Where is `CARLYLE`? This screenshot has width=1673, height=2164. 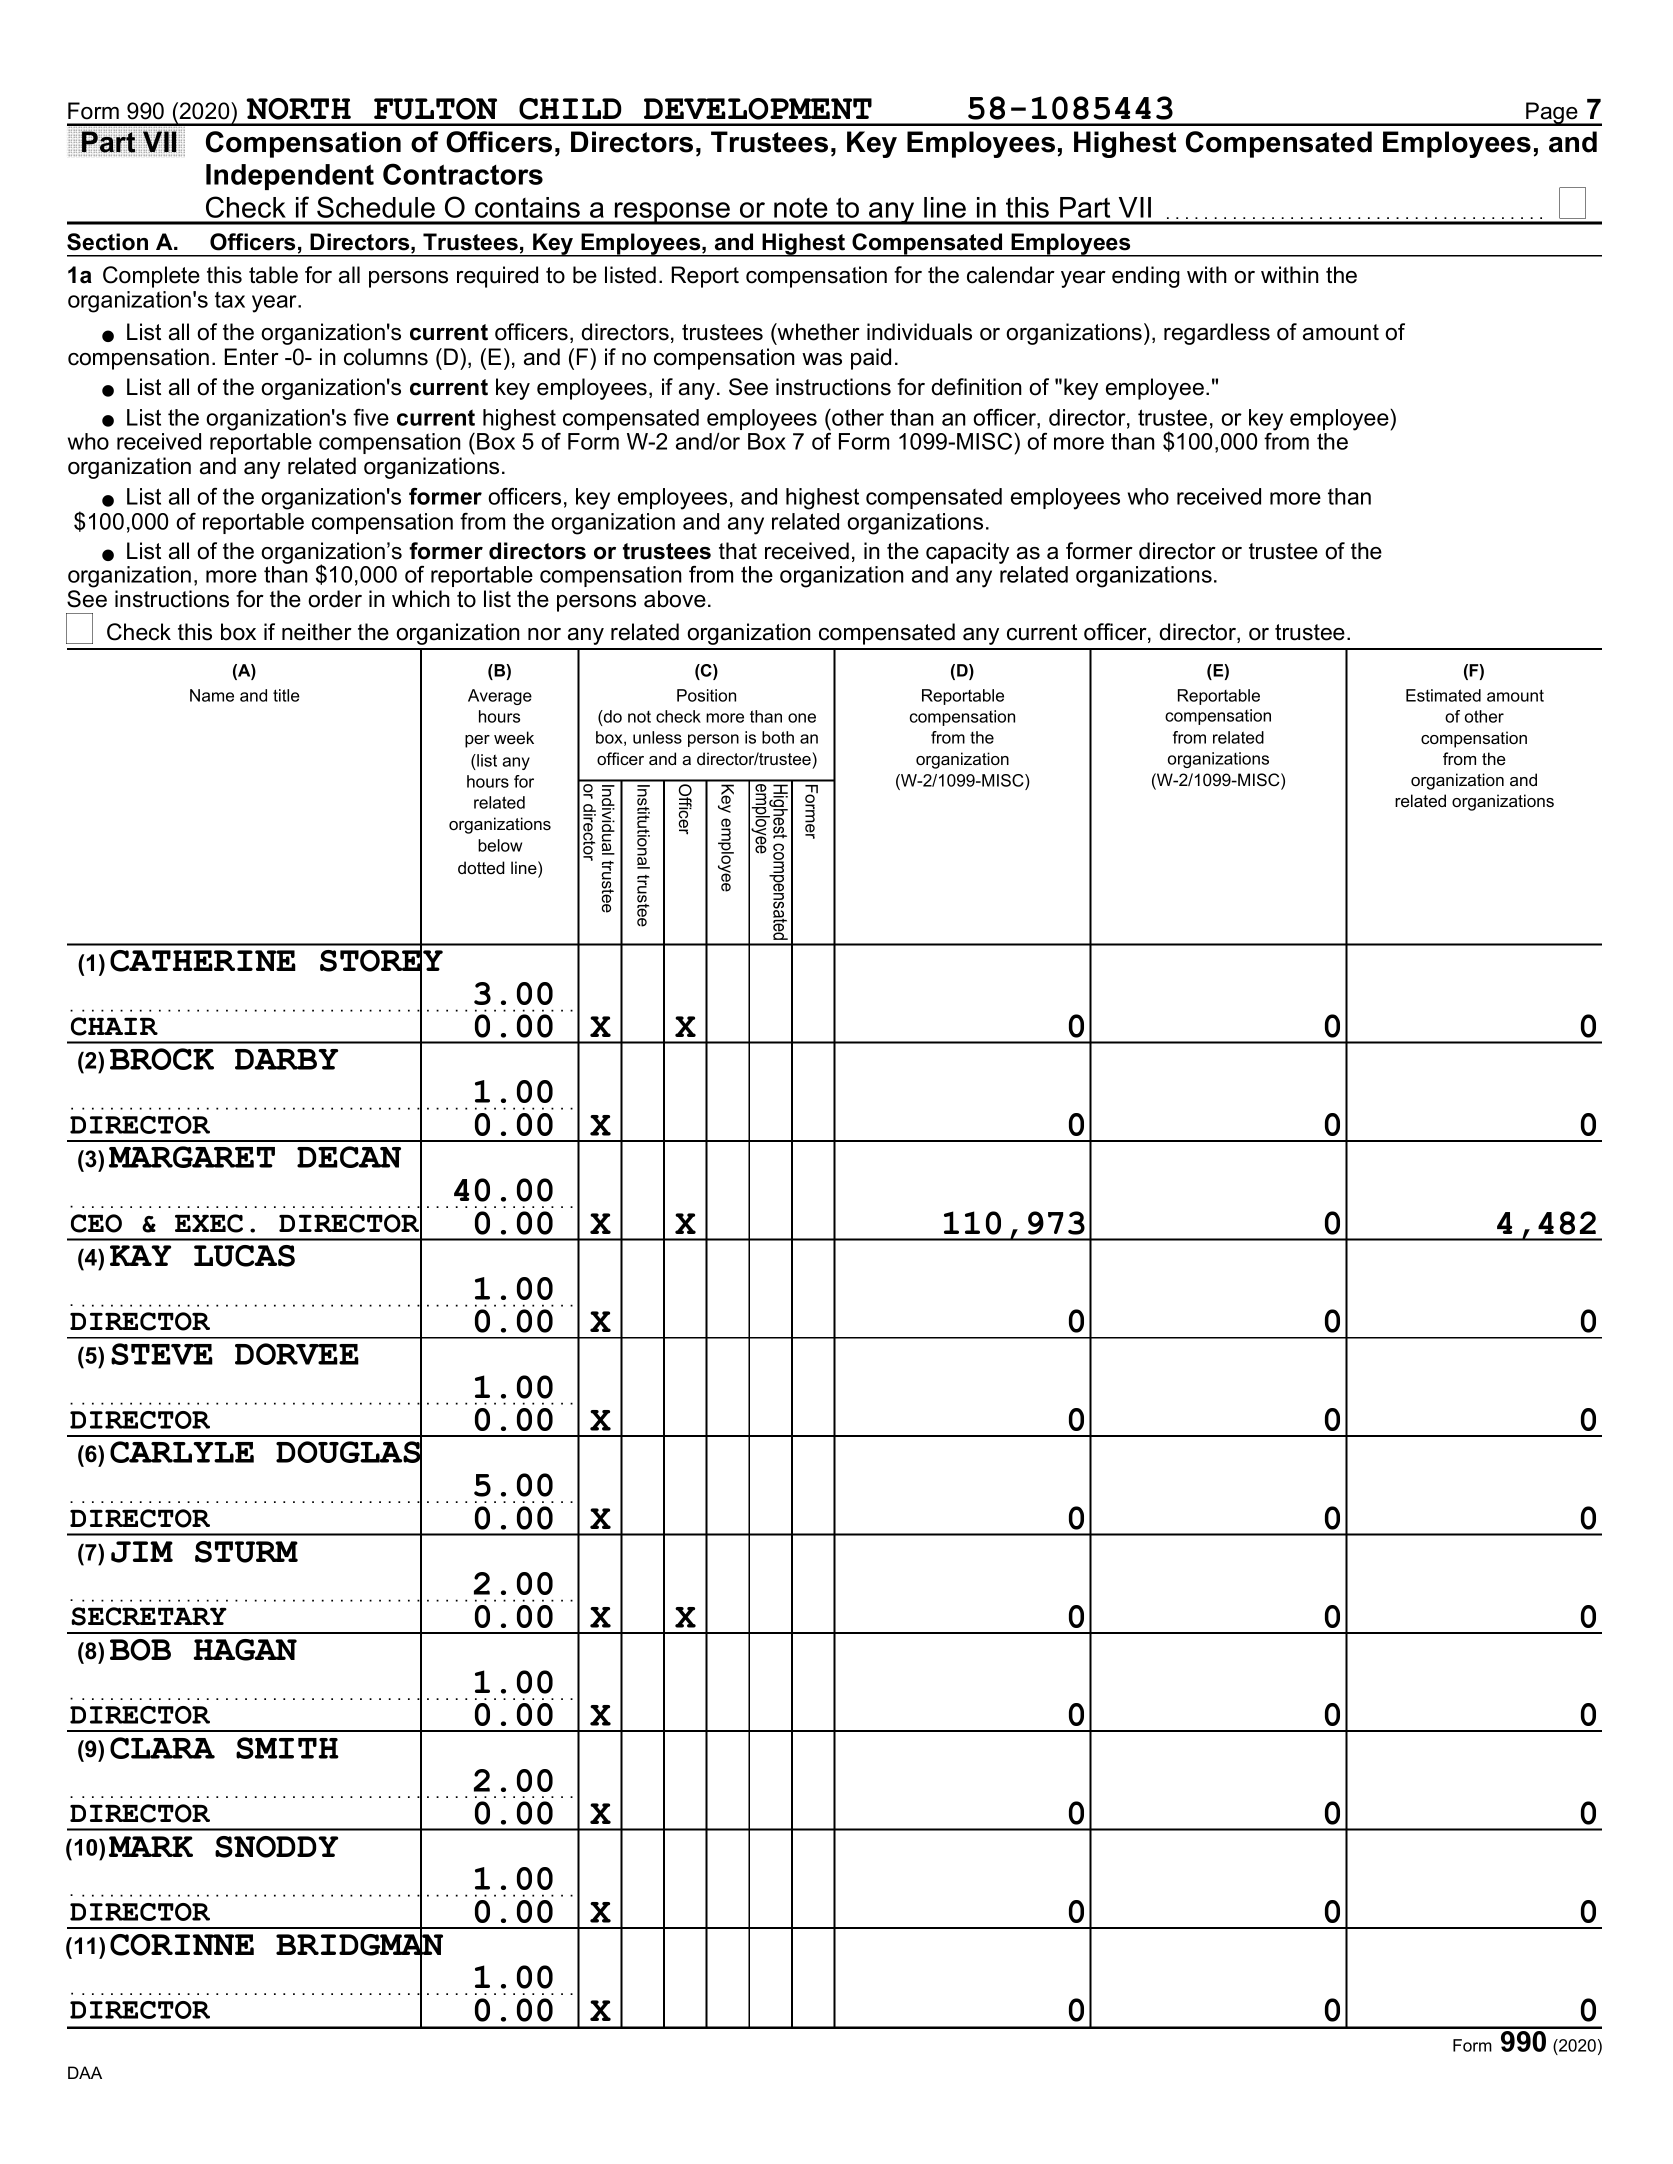 CARLYLE is located at coordinates (182, 1452).
